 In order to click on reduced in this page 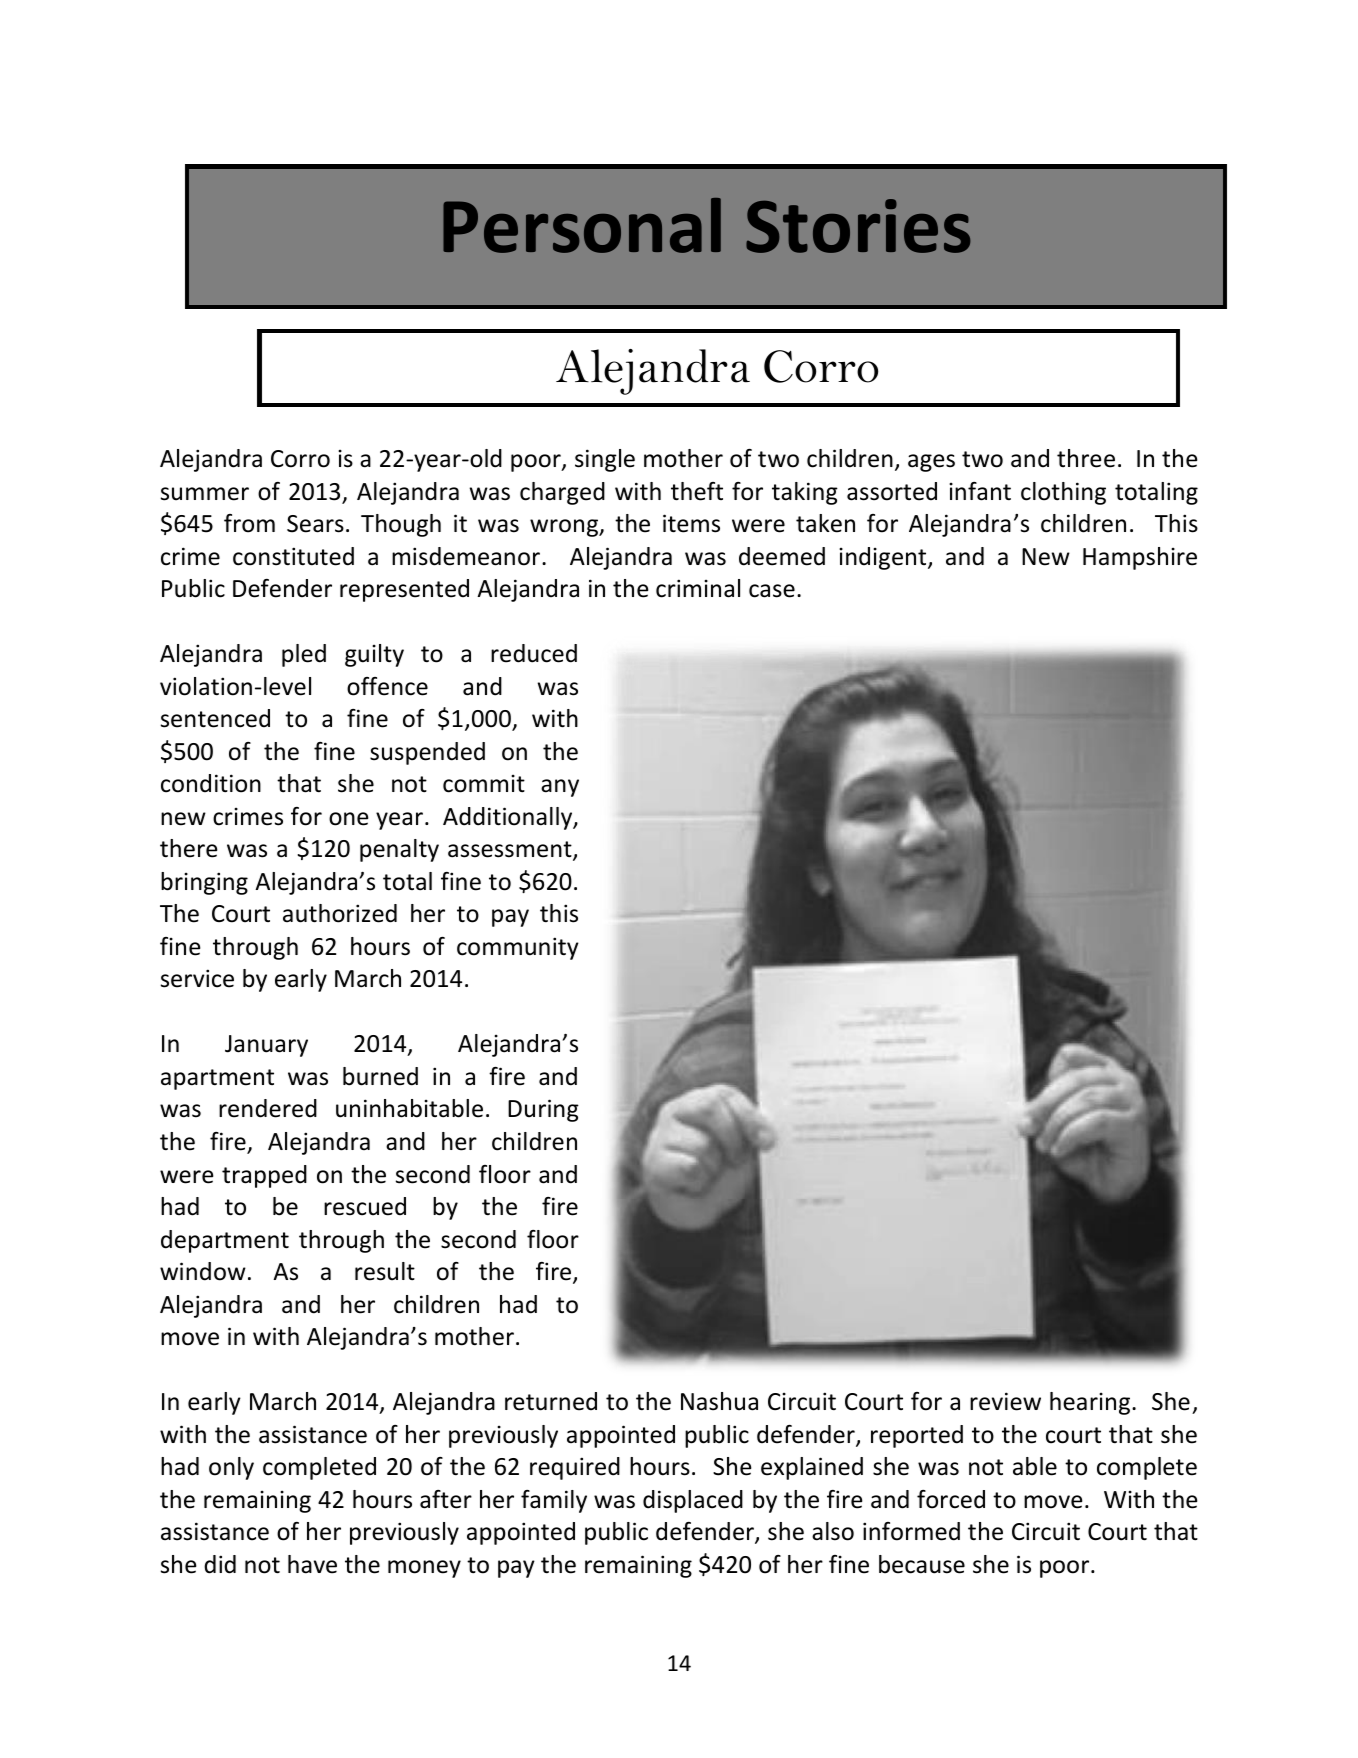, I will do `click(534, 653)`.
